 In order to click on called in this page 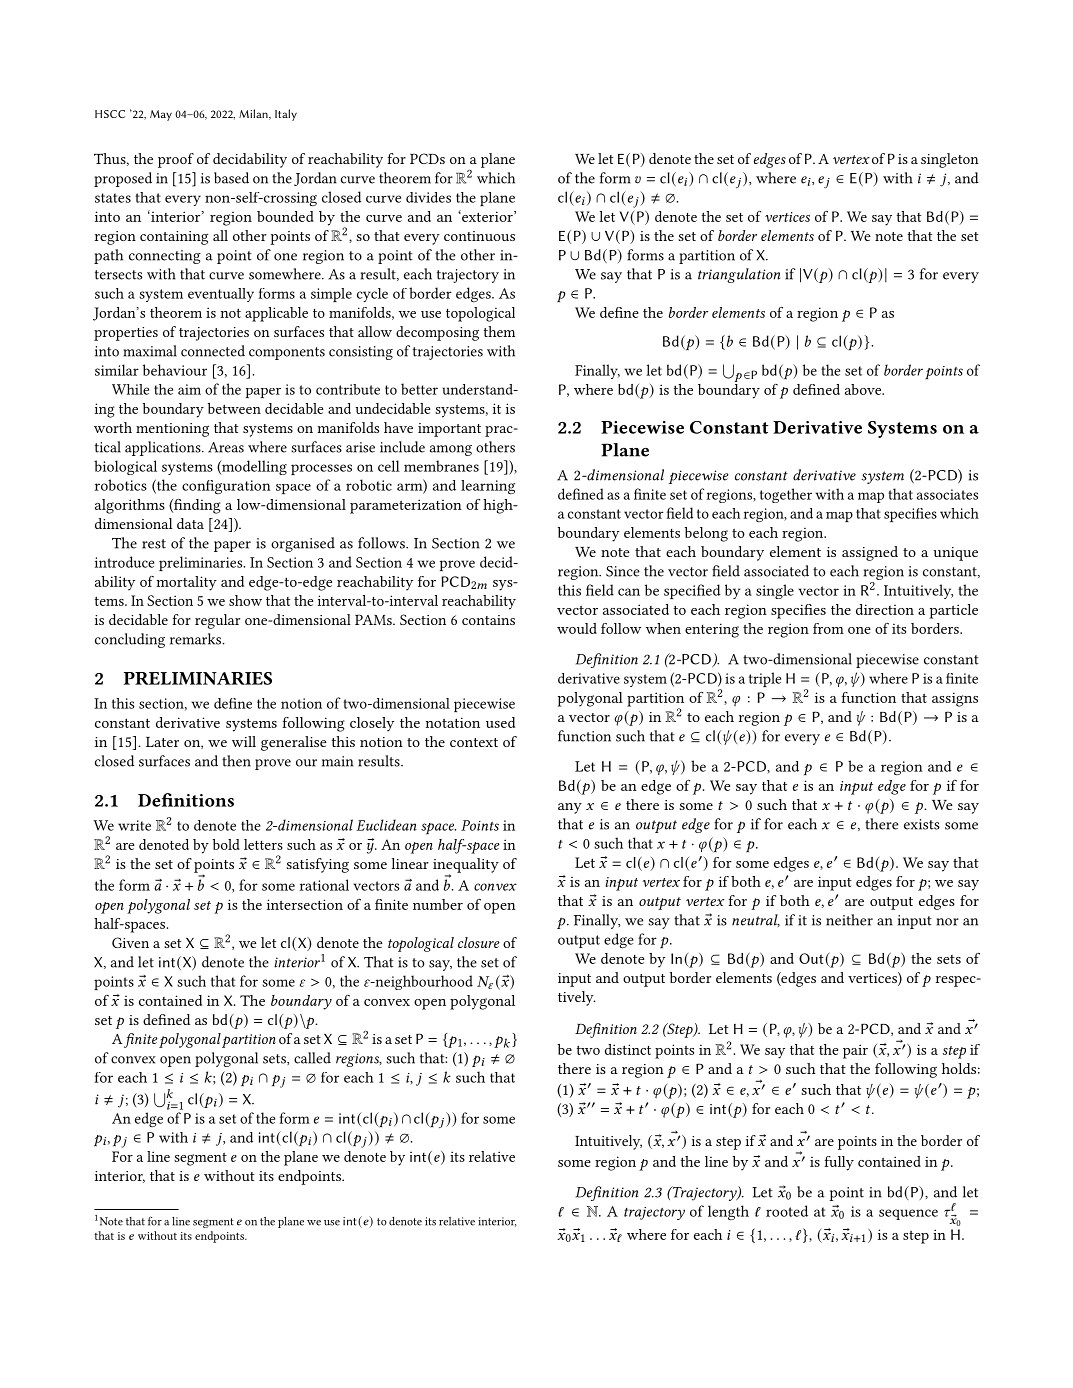, I will do `click(312, 1058)`.
